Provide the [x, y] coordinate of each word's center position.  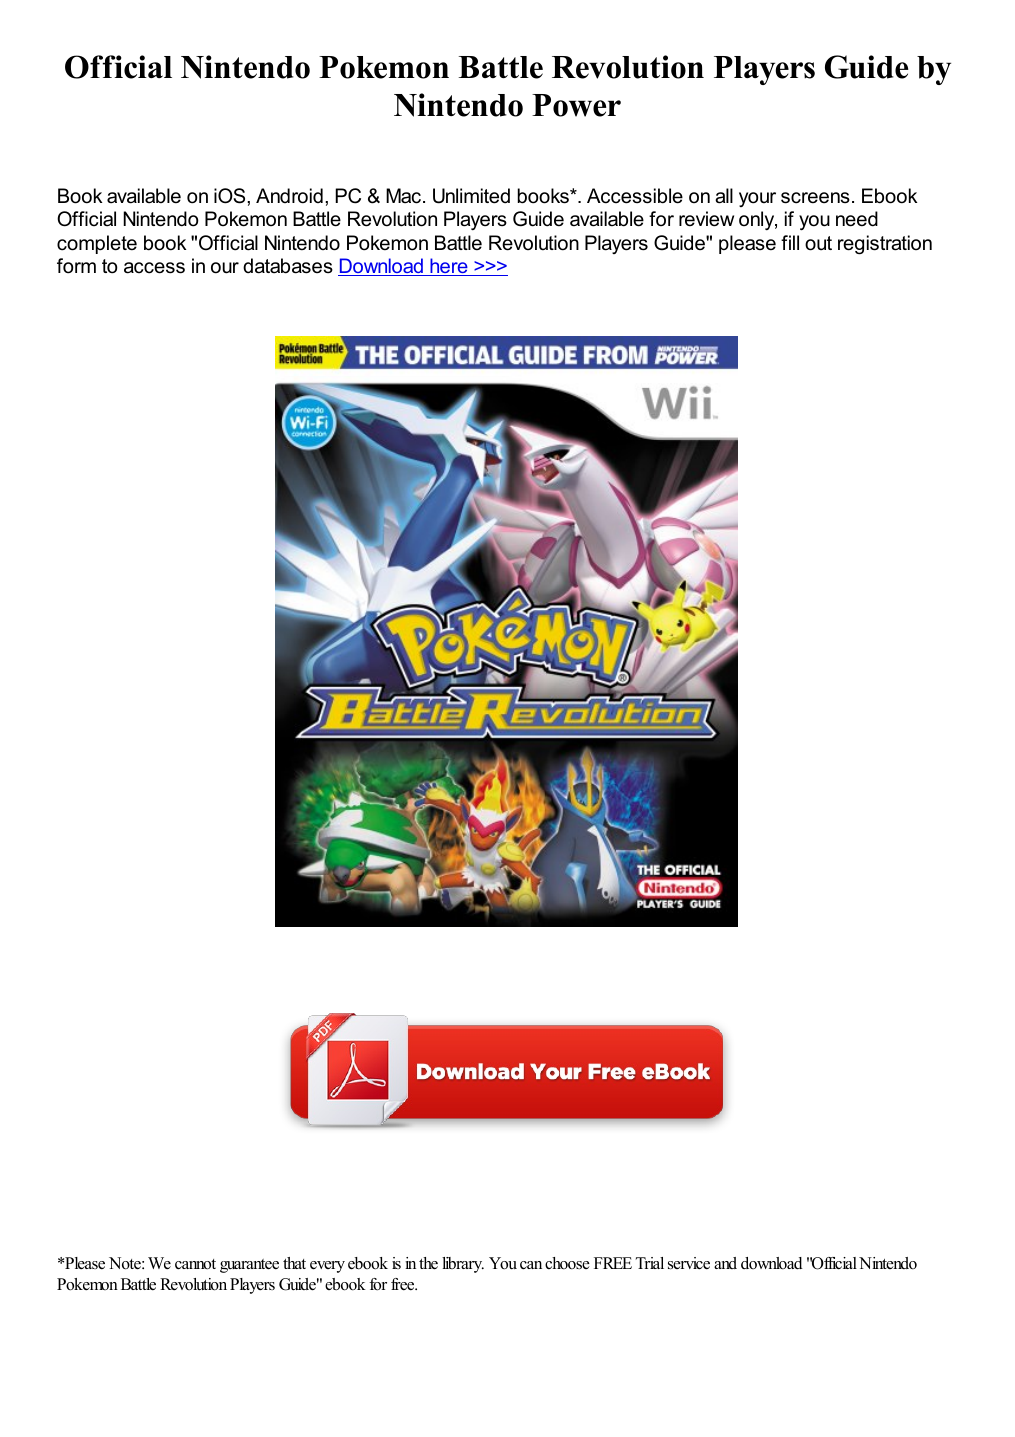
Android [289, 196]
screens [815, 198]
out [818, 243]
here [449, 267]
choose [567, 1263]
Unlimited [471, 196]
